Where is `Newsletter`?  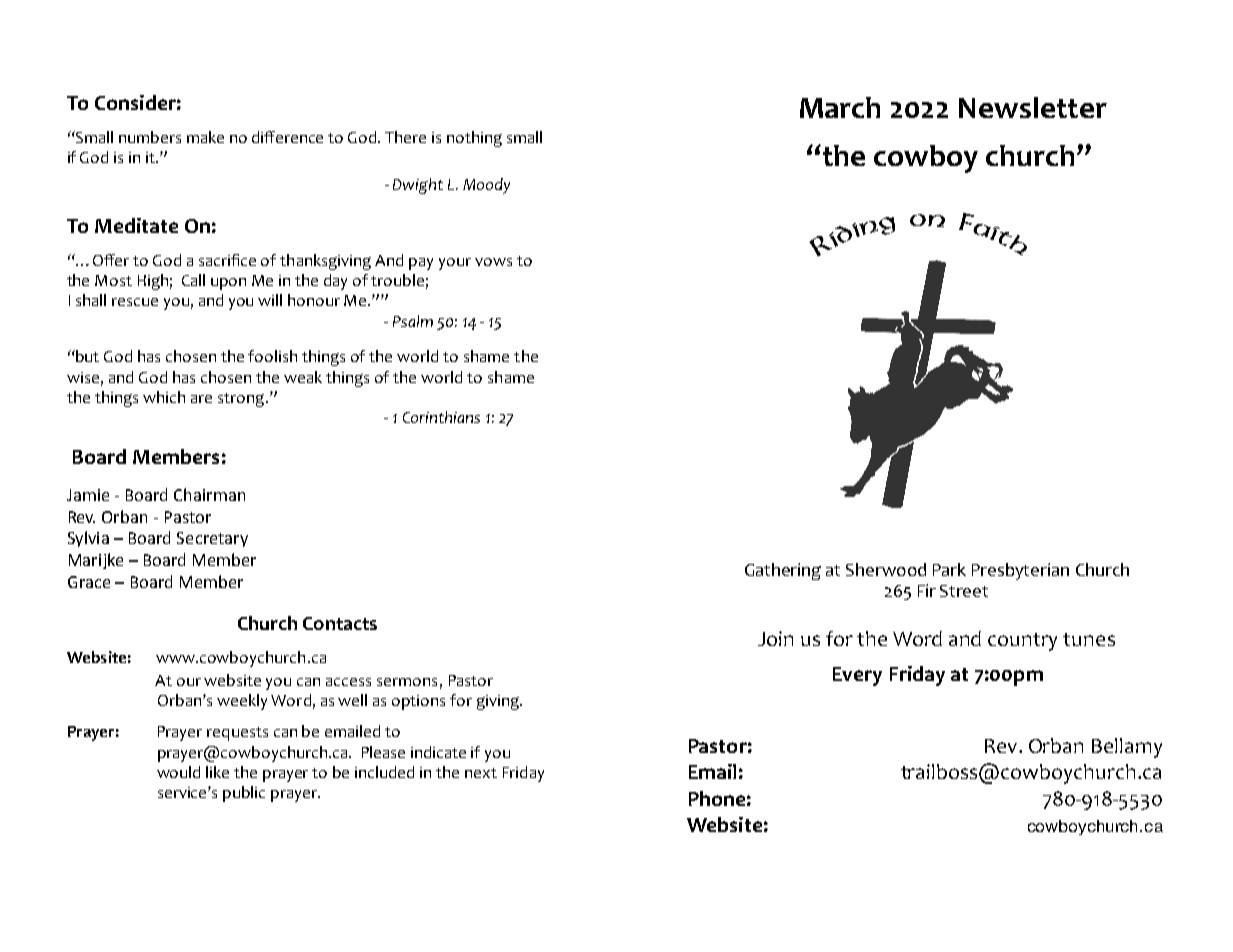
Newsletter is located at coordinates (1033, 107).
